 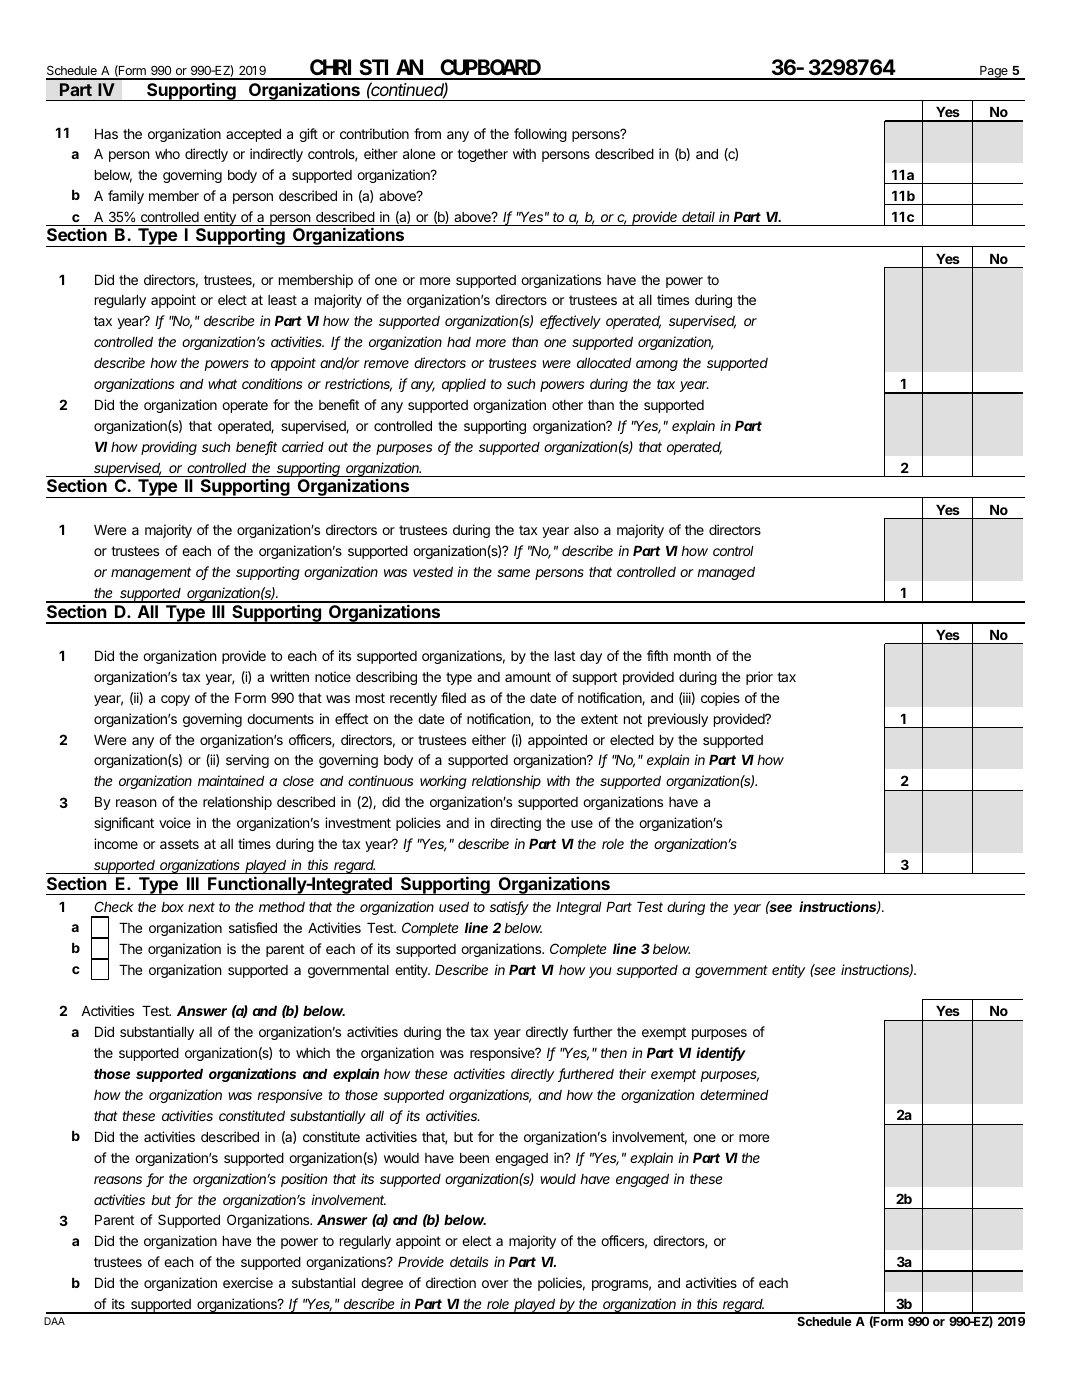 I want to click on following, so click(x=540, y=135).
